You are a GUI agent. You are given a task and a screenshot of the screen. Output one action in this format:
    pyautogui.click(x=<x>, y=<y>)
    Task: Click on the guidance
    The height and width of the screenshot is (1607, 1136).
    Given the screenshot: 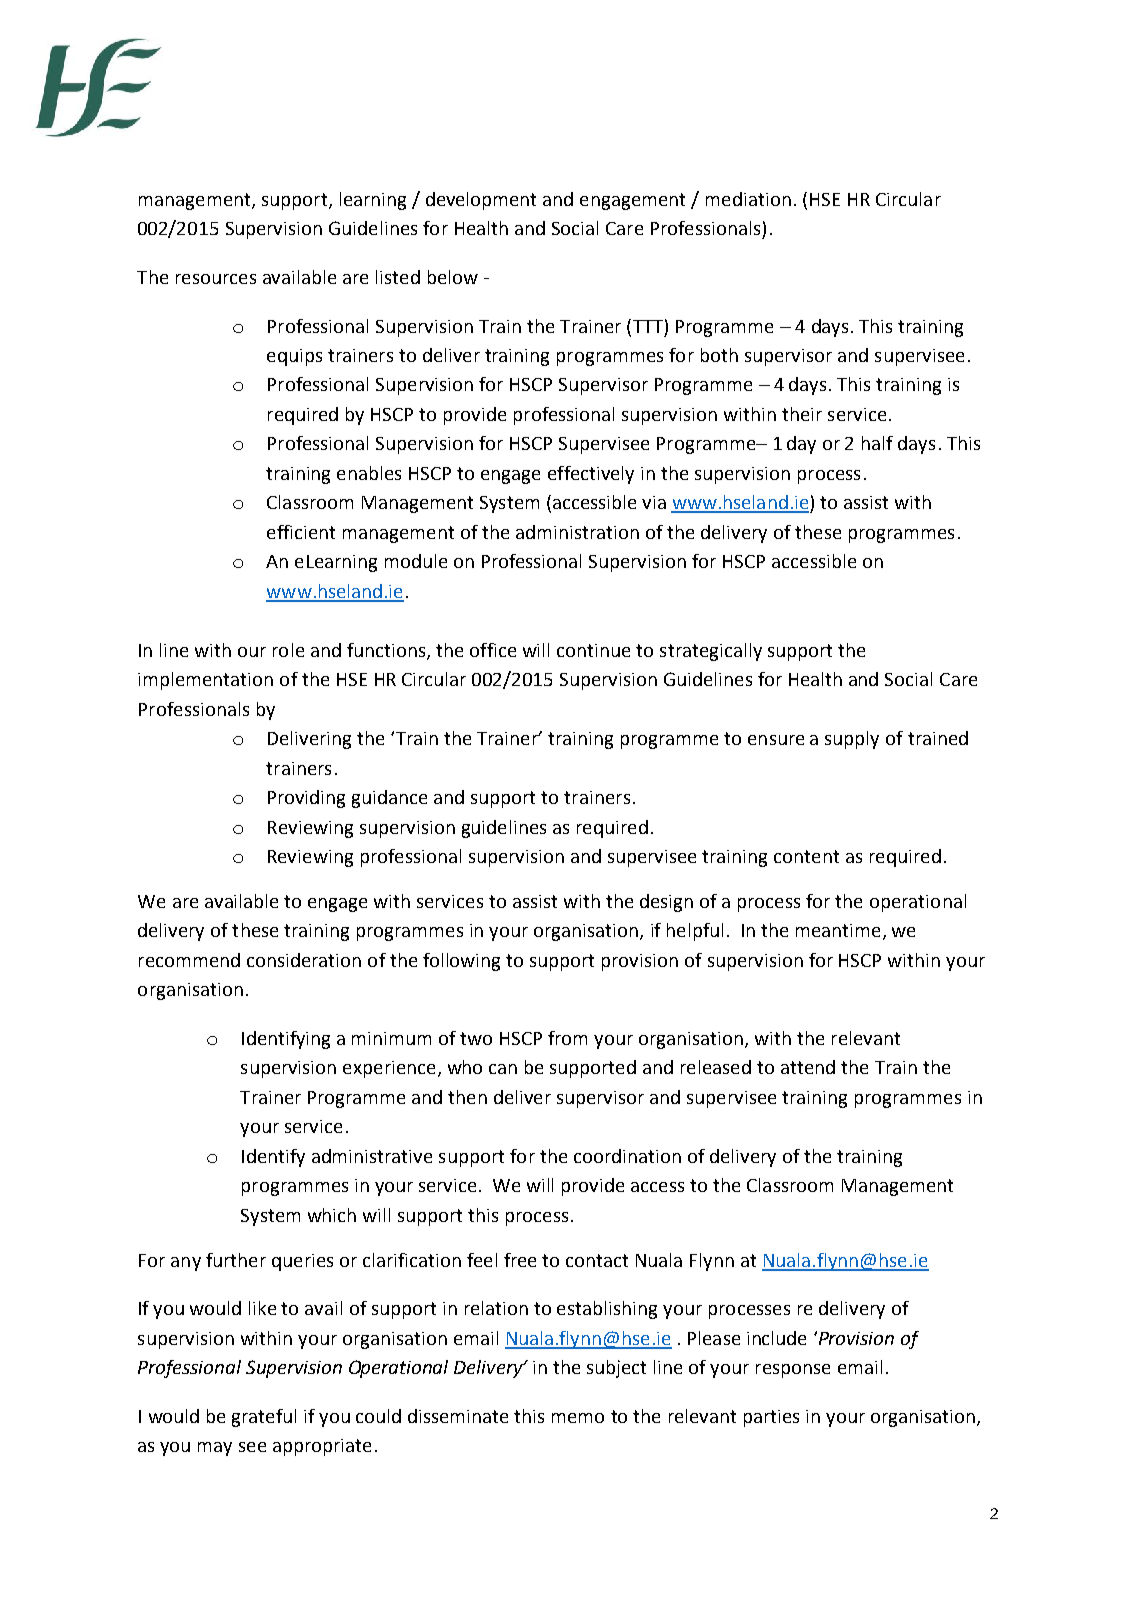 What is the action you would take?
    pyautogui.click(x=389, y=799)
